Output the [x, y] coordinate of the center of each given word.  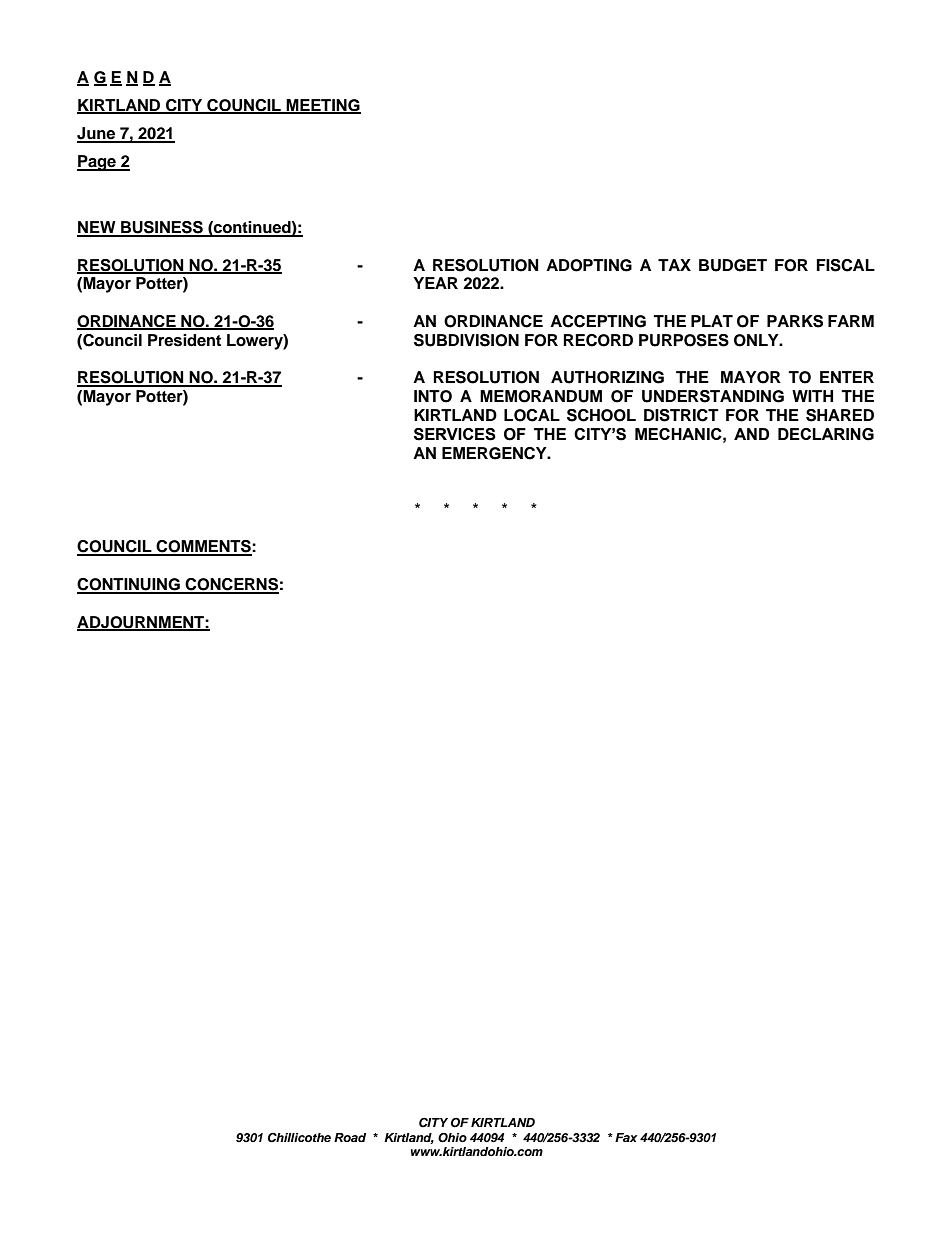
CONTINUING [129, 585]
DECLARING [826, 434]
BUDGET [733, 265]
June [97, 134]
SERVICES [455, 434]
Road [350, 1137]
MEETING [323, 106]
